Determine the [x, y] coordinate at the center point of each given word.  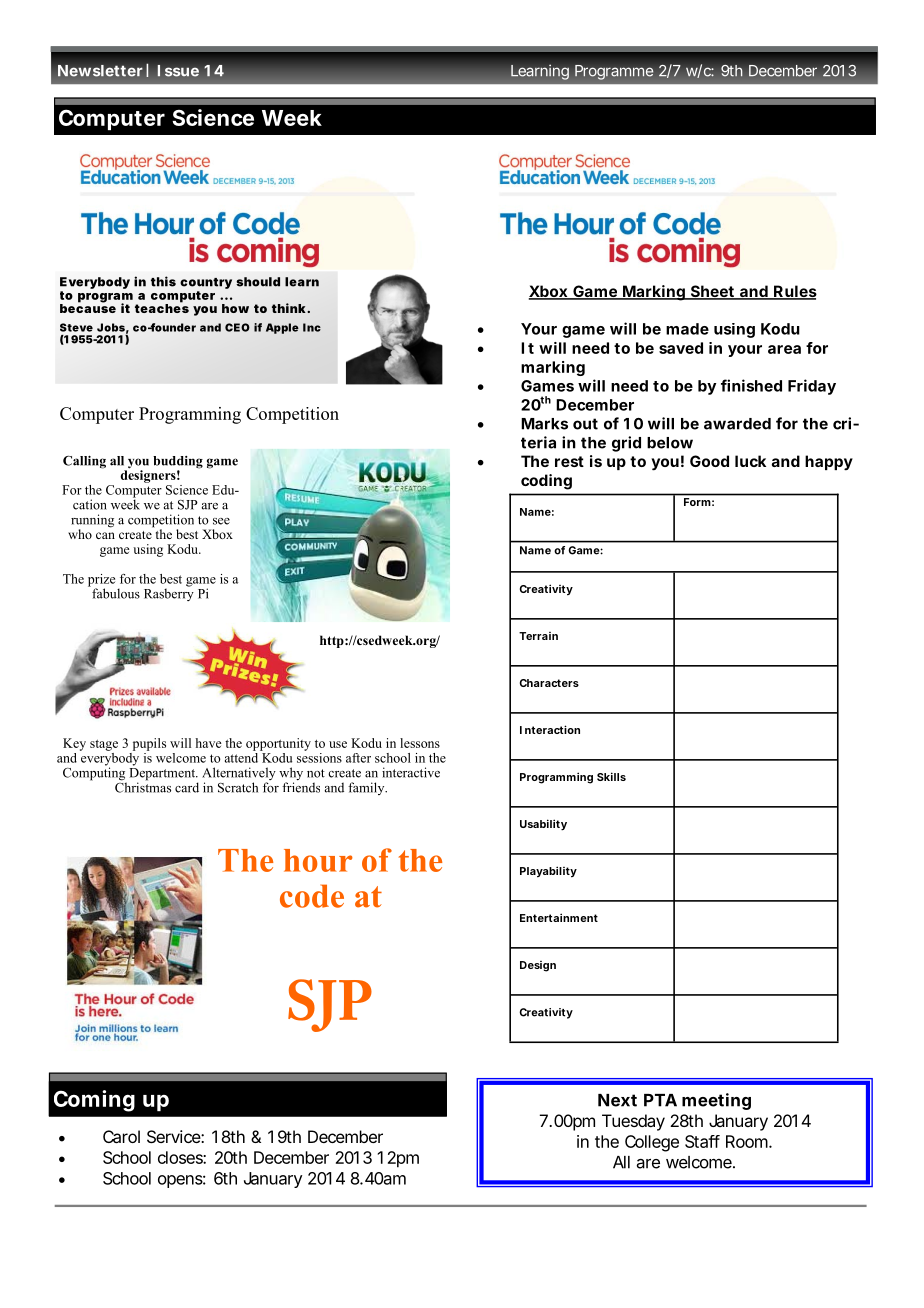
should [258, 282]
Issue [178, 71]
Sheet [712, 292]
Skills [611, 776]
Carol [121, 1136]
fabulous [115, 592]
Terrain [538, 636]
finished [751, 385]
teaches [162, 307]
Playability [548, 872]
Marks [544, 424]
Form [697, 502]
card [187, 787]
